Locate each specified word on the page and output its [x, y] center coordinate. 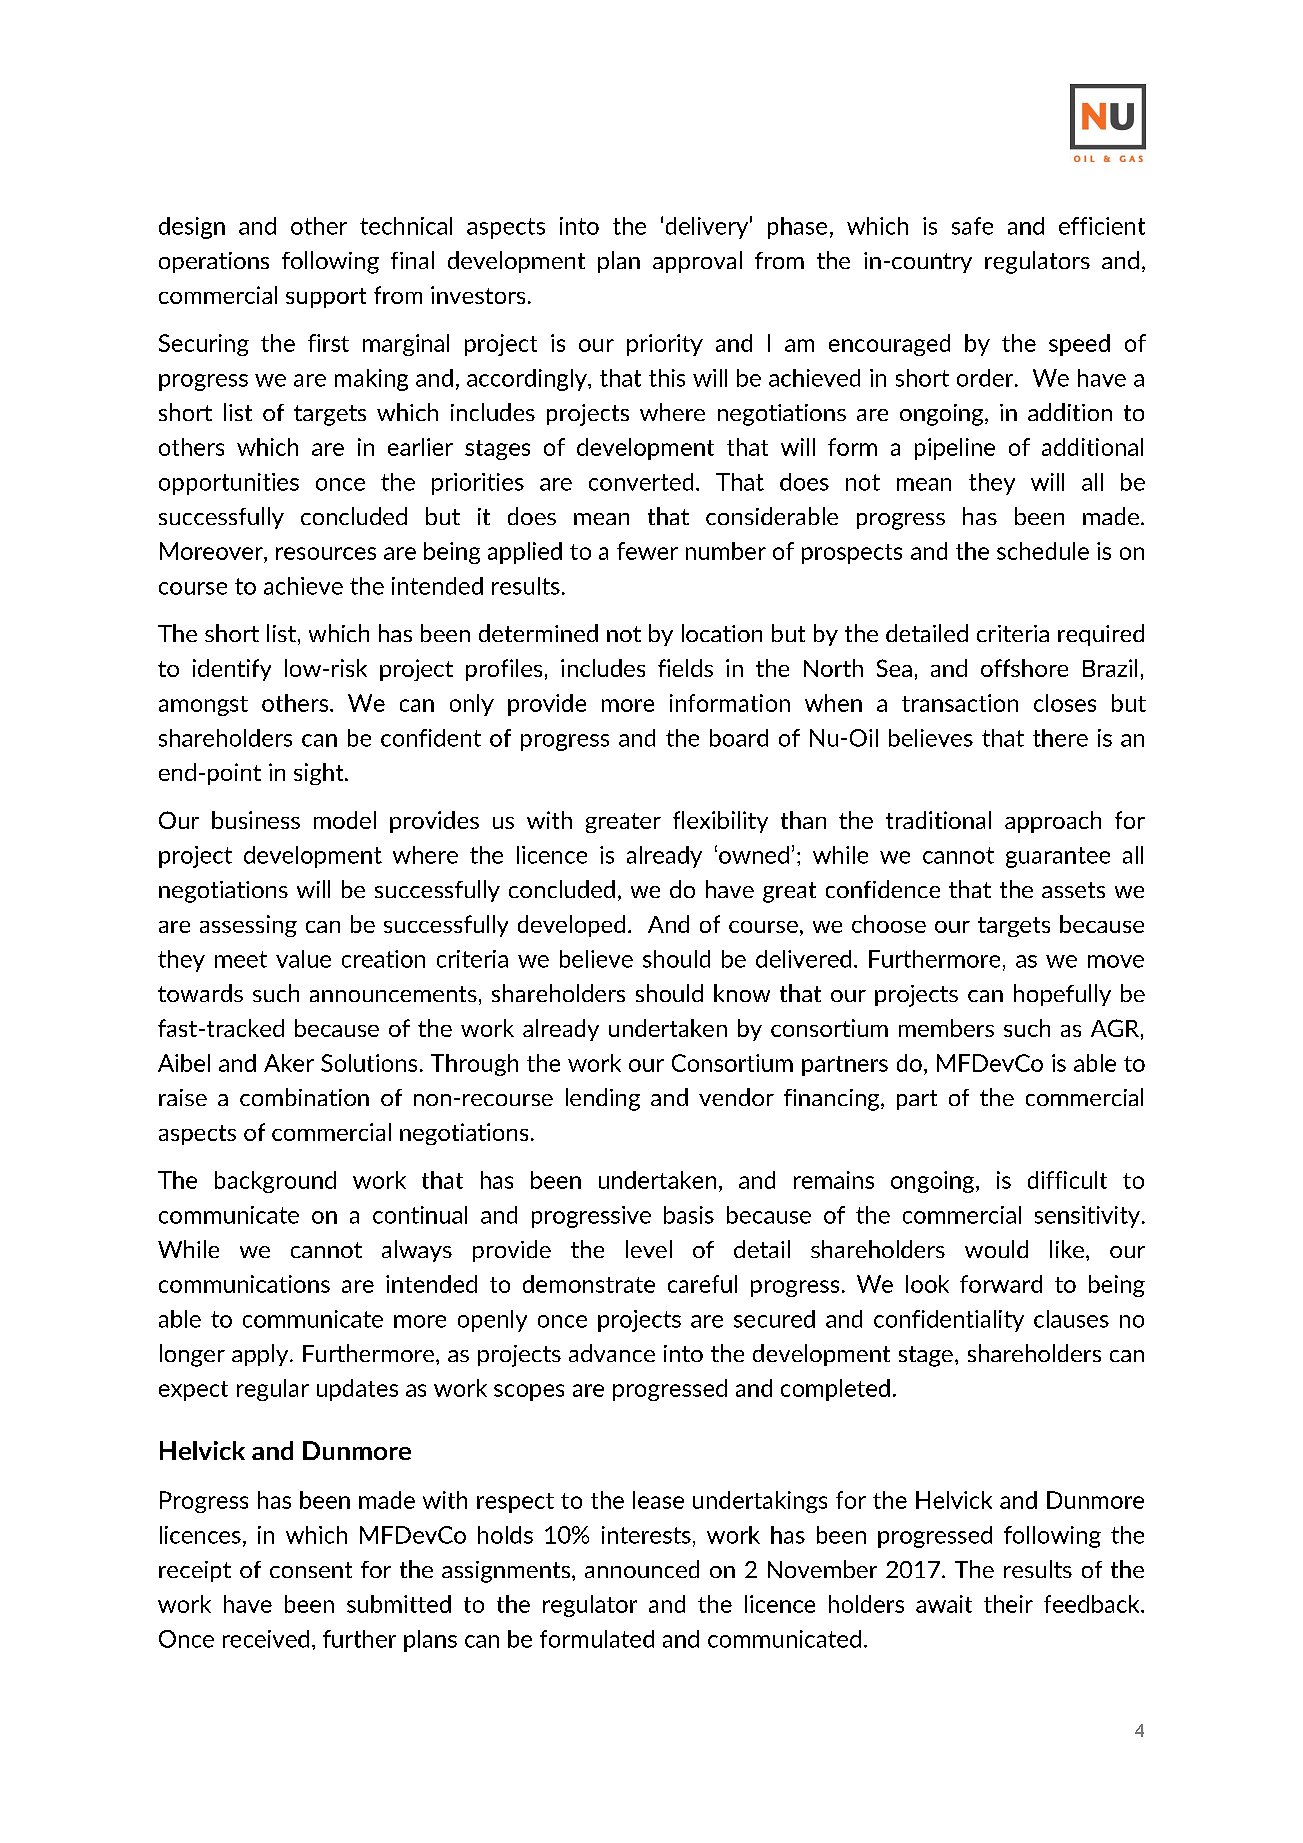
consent [311, 1570]
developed [571, 926]
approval [697, 262]
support [326, 298]
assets [1073, 890]
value [303, 959]
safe [972, 226]
